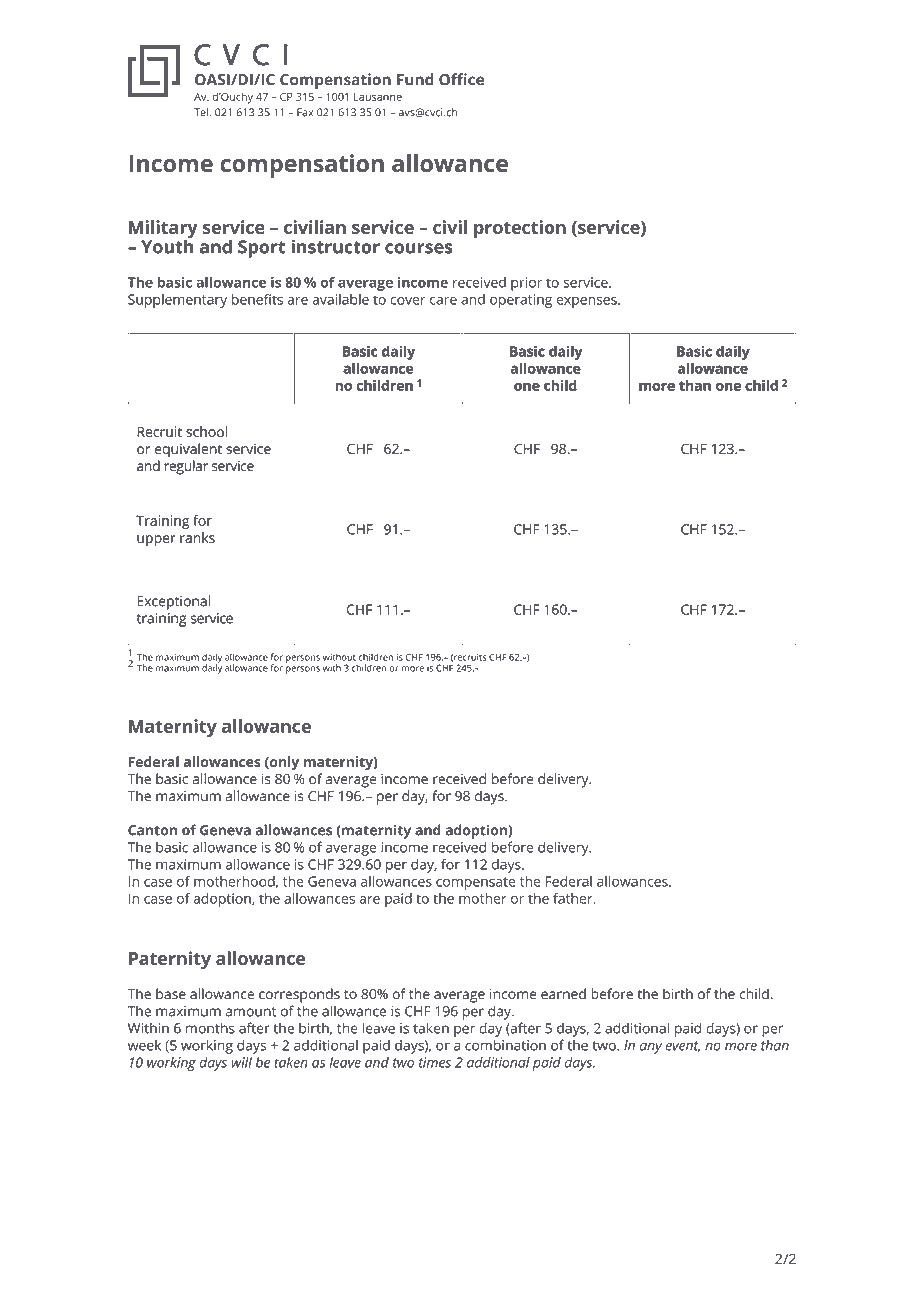 The width and height of the page is (924, 1308). I want to click on Fund, so click(415, 79).
